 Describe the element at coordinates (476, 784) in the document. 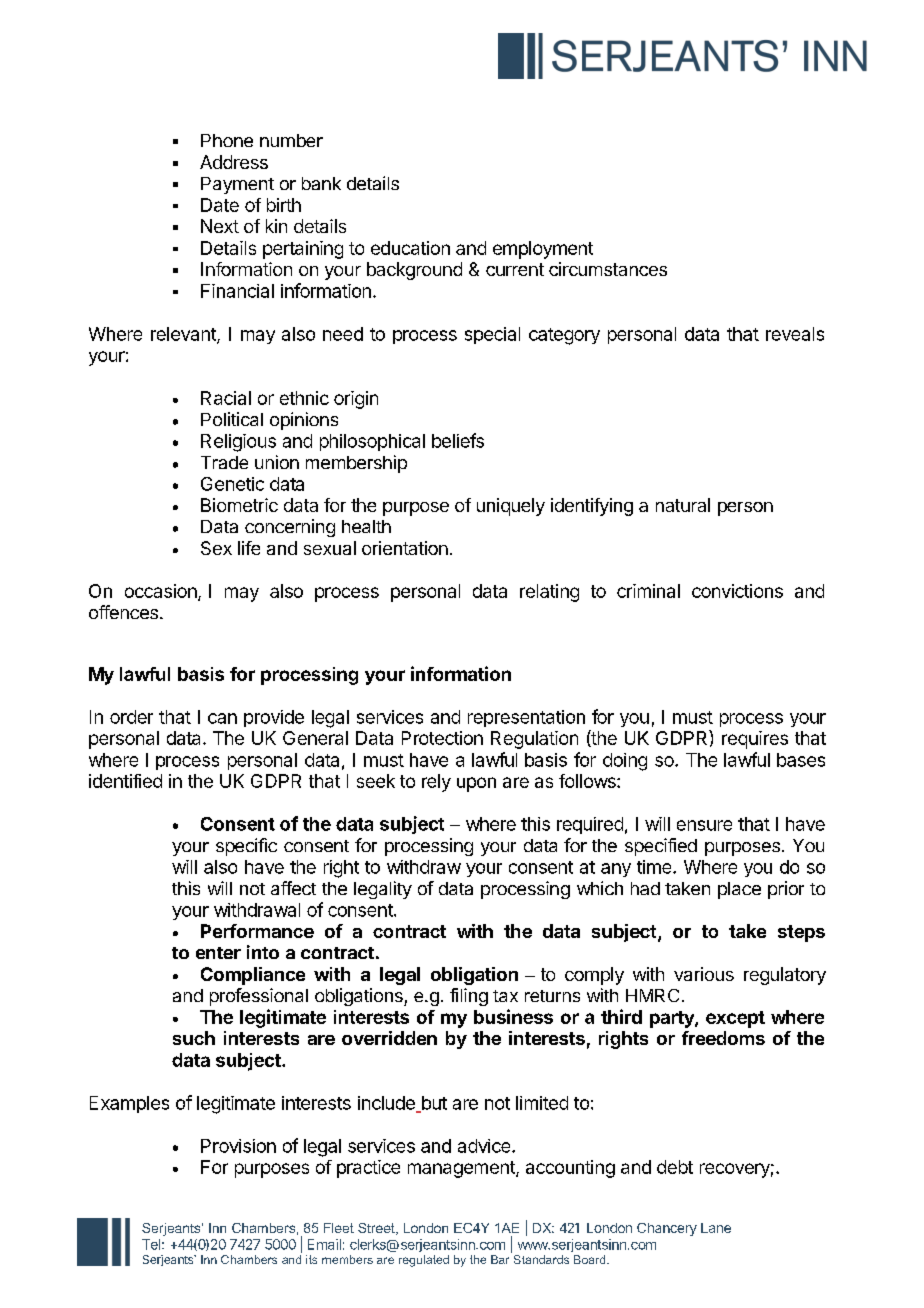

I see `upon` at that location.
